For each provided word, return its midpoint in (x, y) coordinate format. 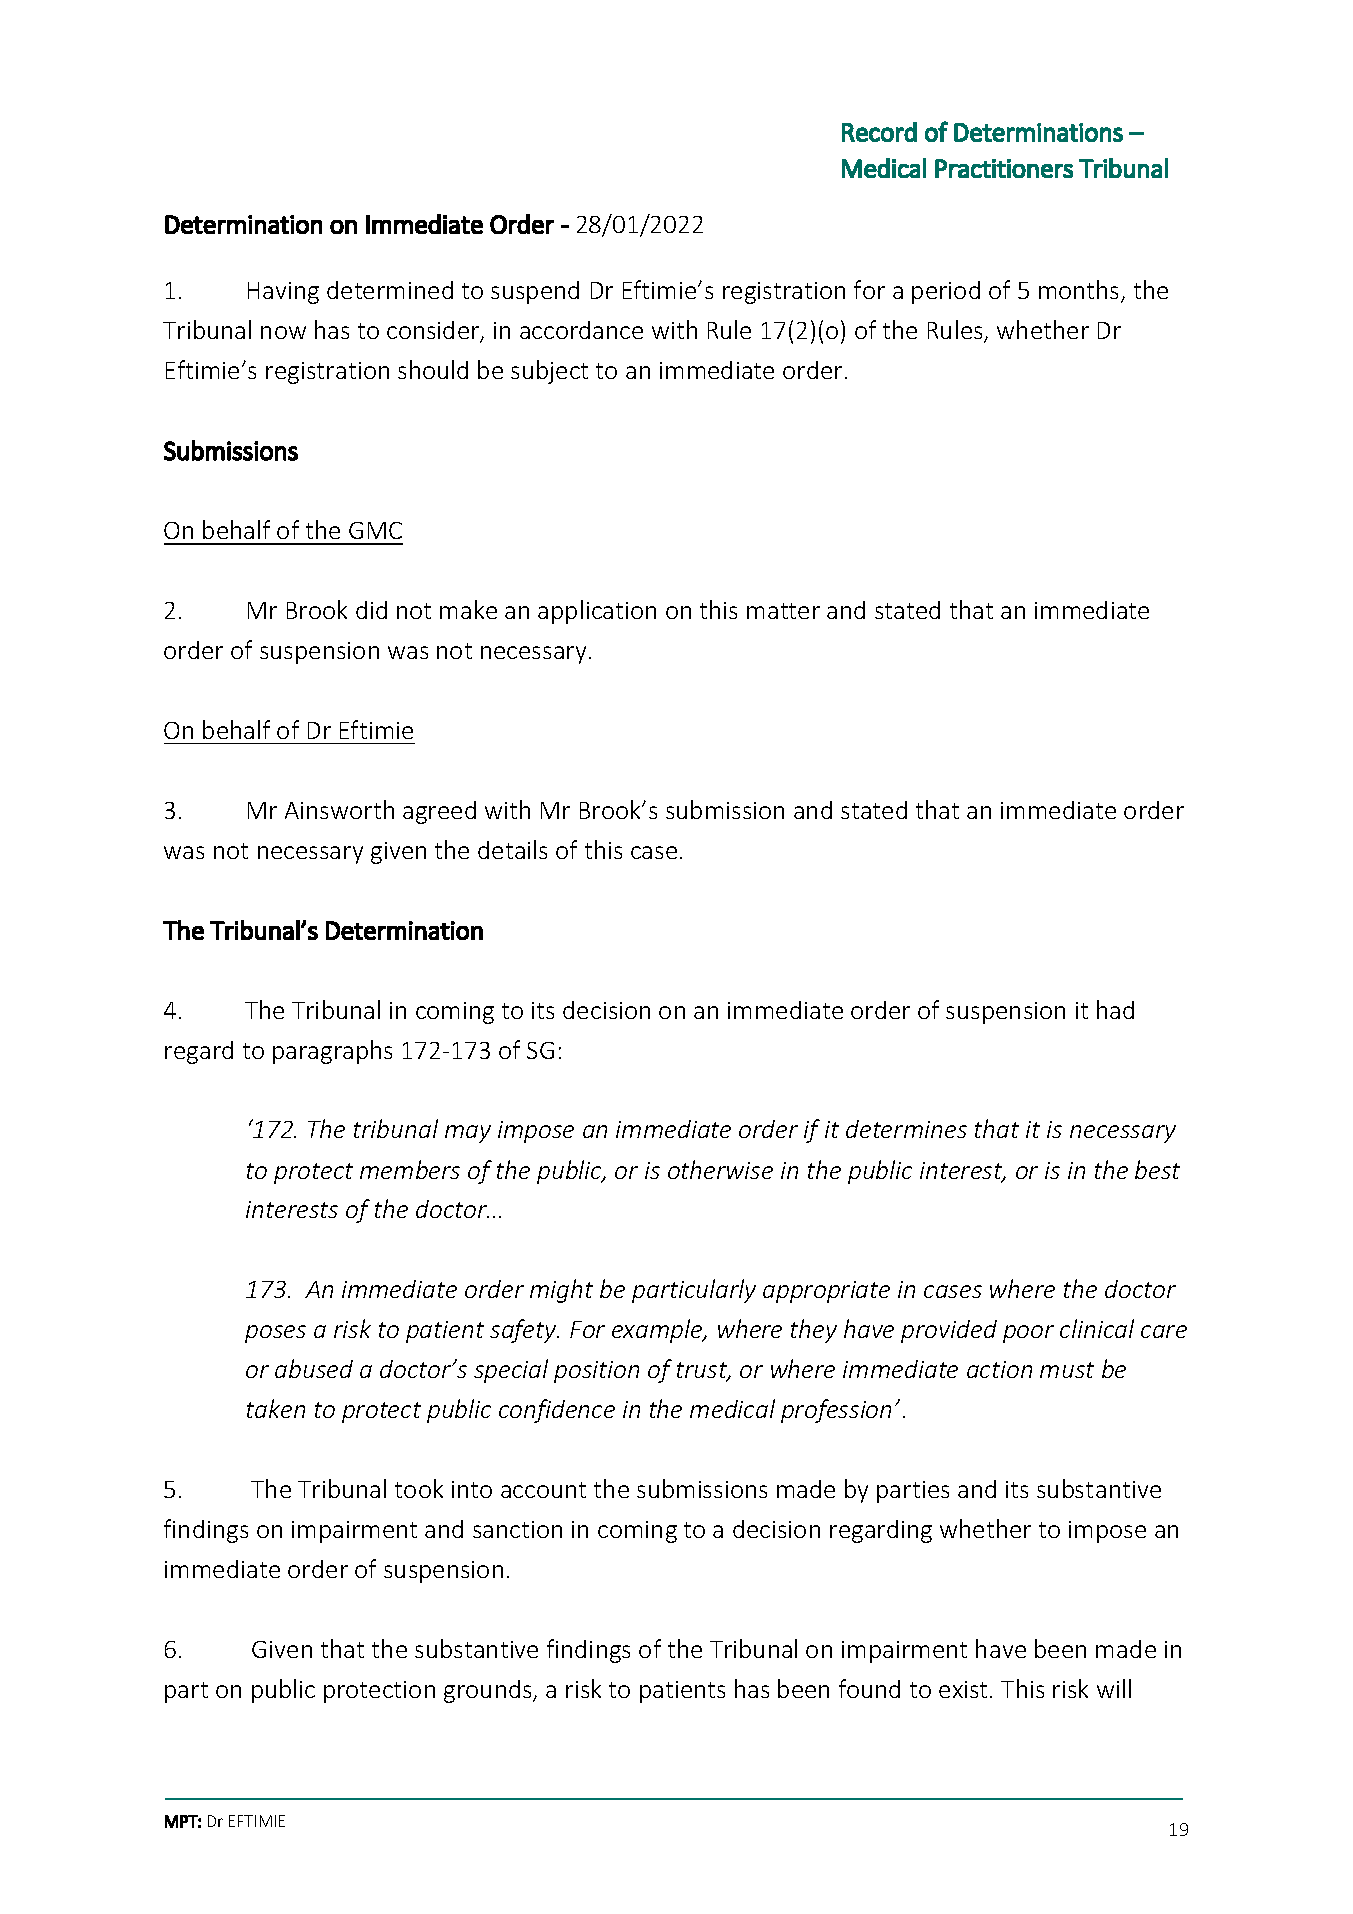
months (1080, 291)
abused (314, 1368)
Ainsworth (339, 809)
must (1067, 1370)
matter (783, 611)
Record (879, 132)
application (597, 612)
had (1115, 1009)
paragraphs (332, 1052)
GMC (375, 530)
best (1157, 1169)
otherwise (720, 1169)
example (658, 1331)
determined (390, 290)
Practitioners (1004, 168)
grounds (489, 1691)
